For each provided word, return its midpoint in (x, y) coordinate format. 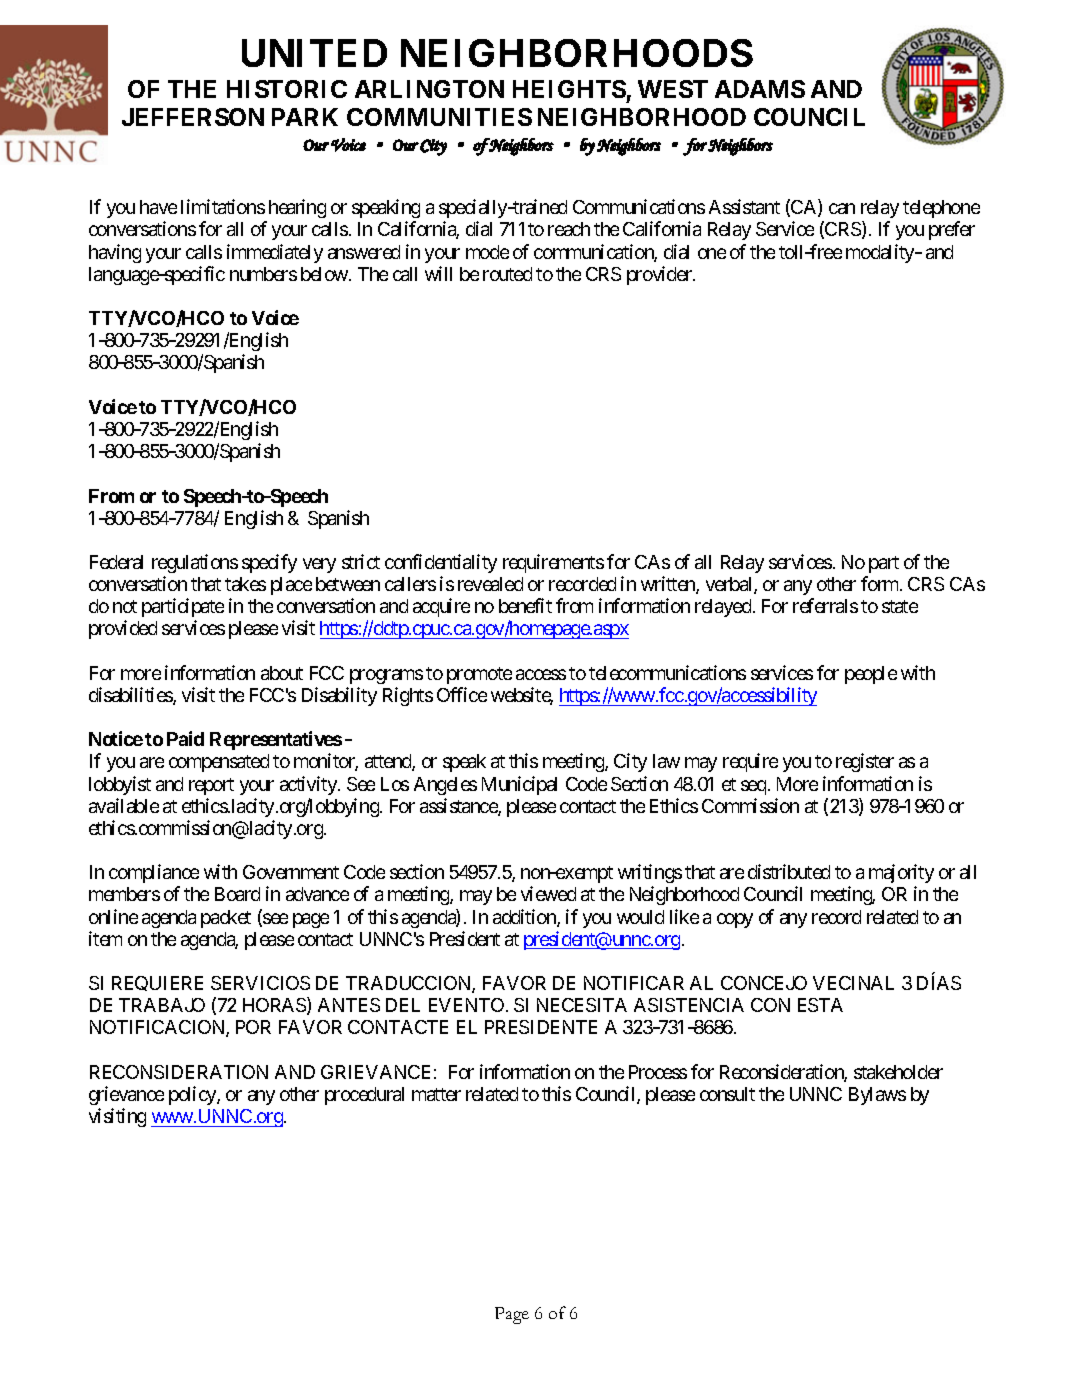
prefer (952, 230)
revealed (490, 584)
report (211, 786)
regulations (195, 563)
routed (507, 274)
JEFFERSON (193, 117)
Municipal (519, 785)
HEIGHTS (569, 89)
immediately (275, 253)
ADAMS (760, 89)
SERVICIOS (260, 983)
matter (436, 1094)
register (865, 762)
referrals (825, 605)
